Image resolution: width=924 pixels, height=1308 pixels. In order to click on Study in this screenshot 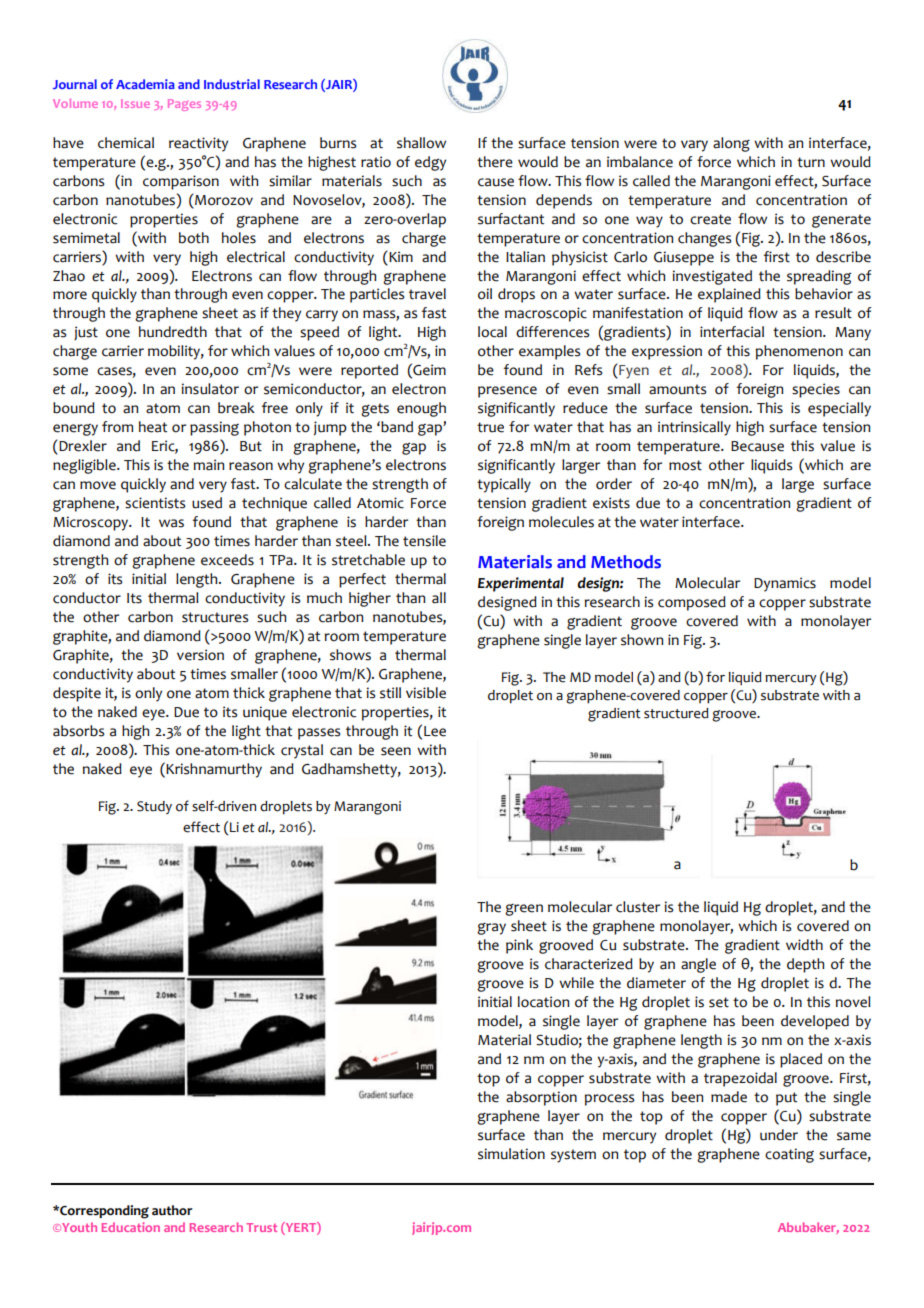, I will do `click(154, 807)`.
